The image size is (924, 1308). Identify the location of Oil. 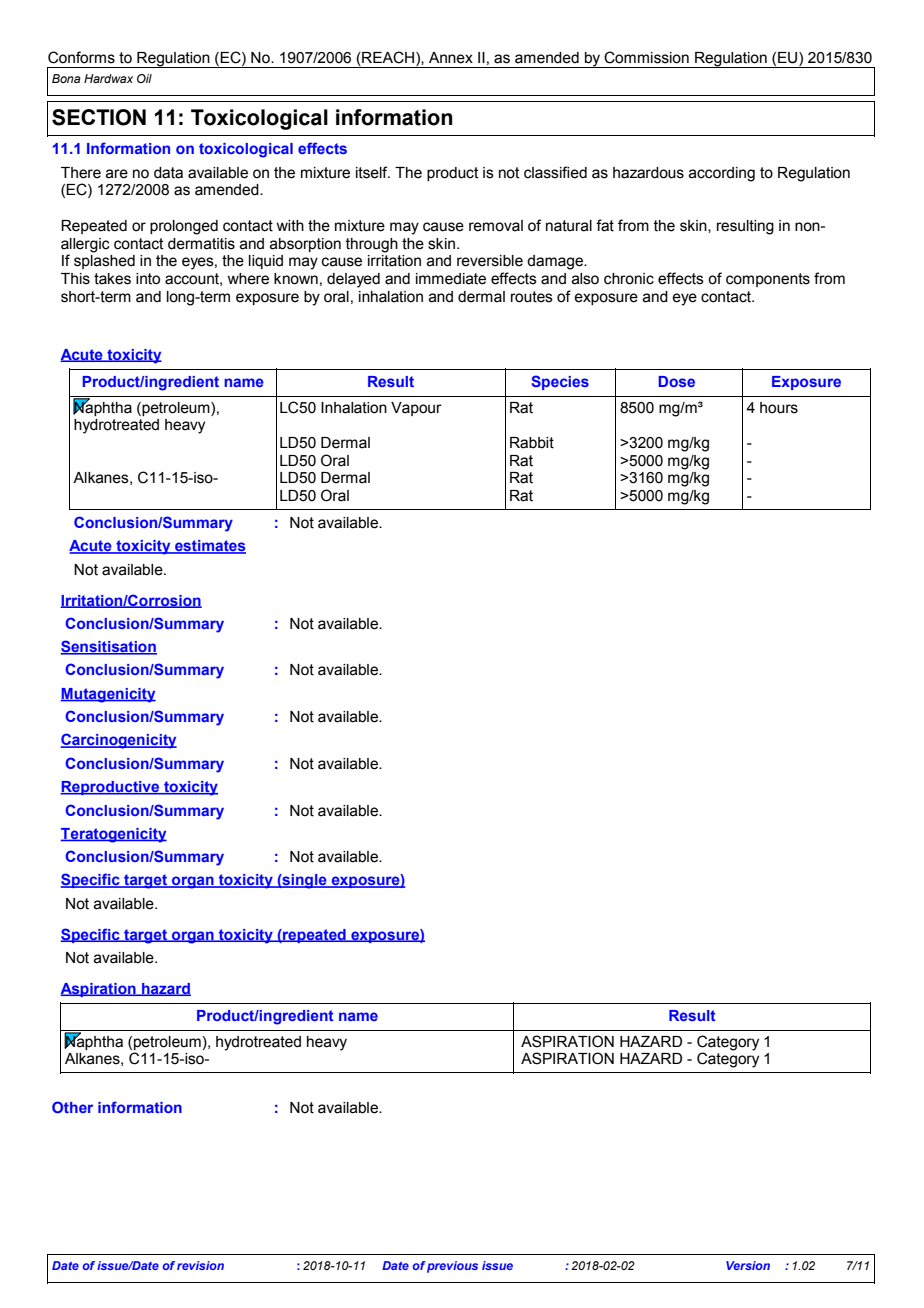
(144, 78).
